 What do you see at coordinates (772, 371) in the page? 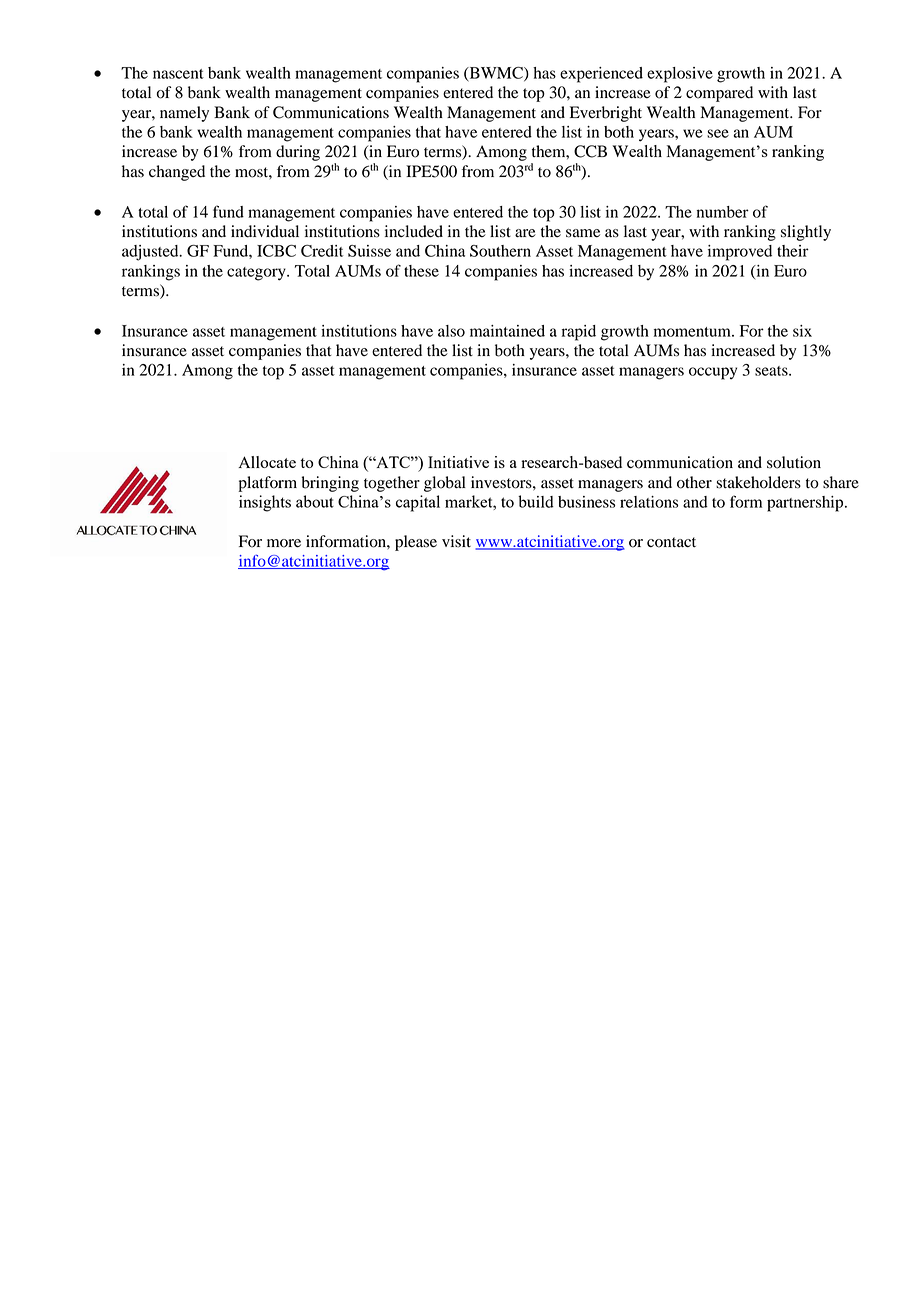
I see `seats` at bounding box center [772, 371].
